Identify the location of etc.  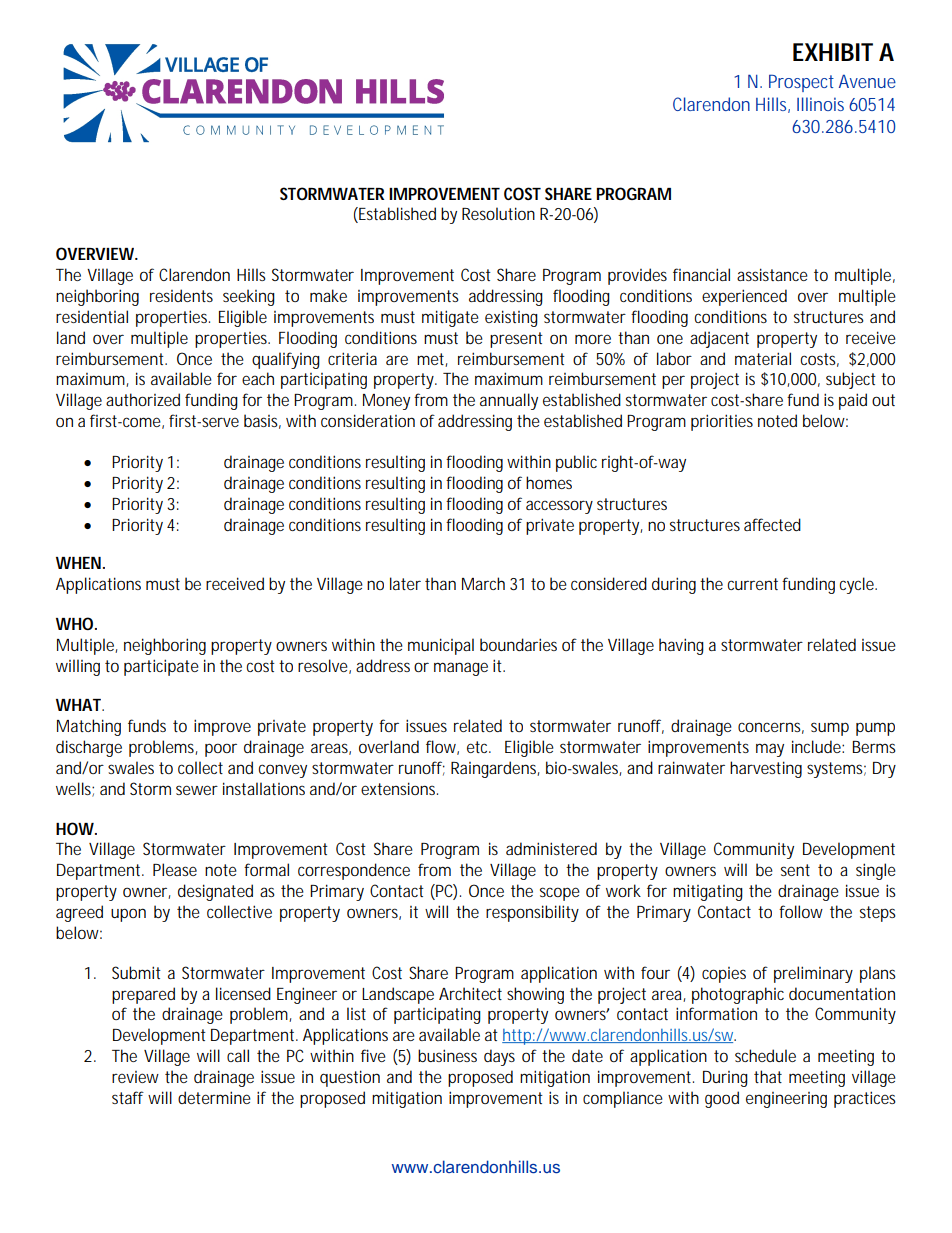
(479, 747).
